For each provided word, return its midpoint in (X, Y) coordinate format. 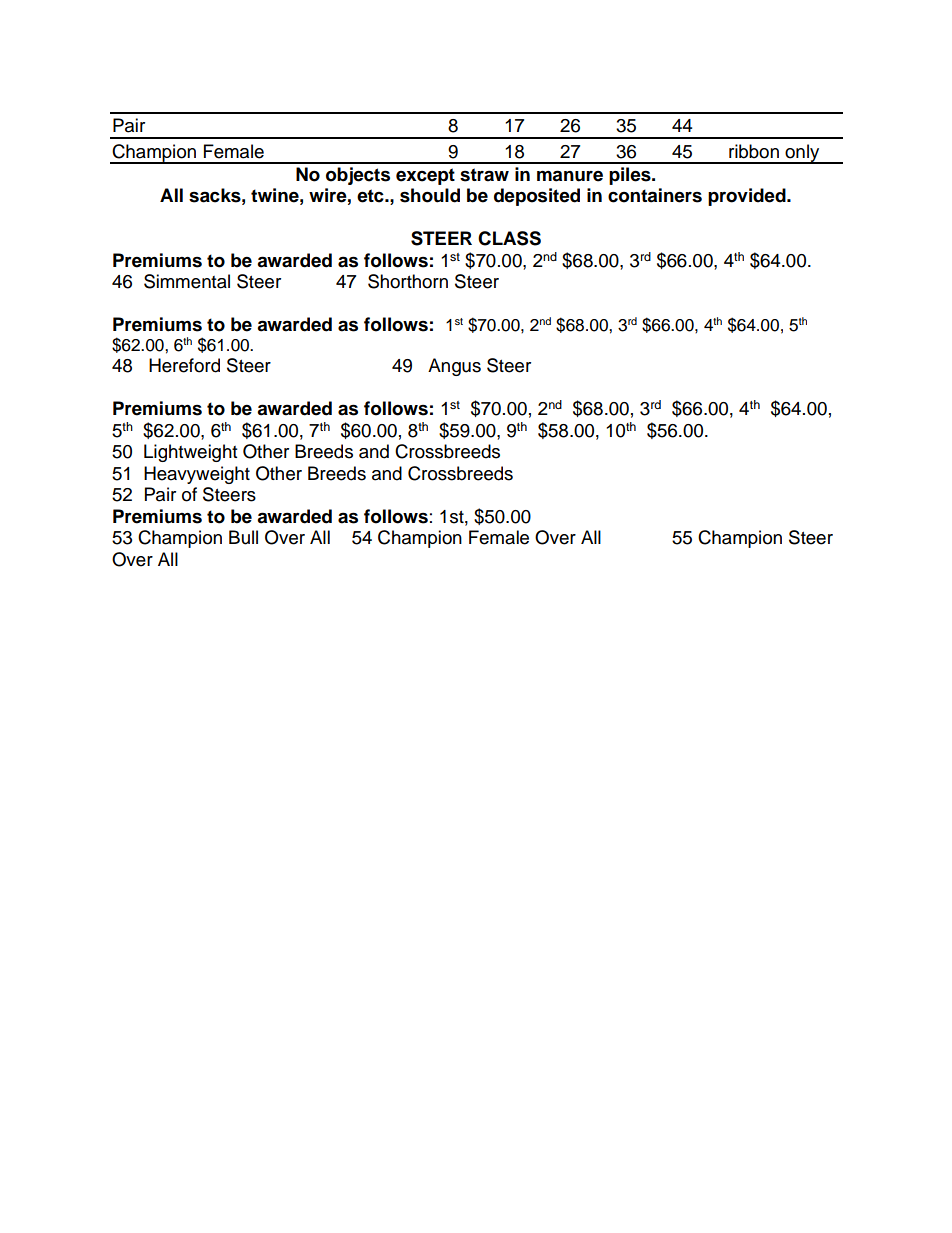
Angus (454, 367)
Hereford (184, 365)
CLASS (509, 238)
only (802, 154)
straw (484, 175)
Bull (243, 537)
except (425, 176)
